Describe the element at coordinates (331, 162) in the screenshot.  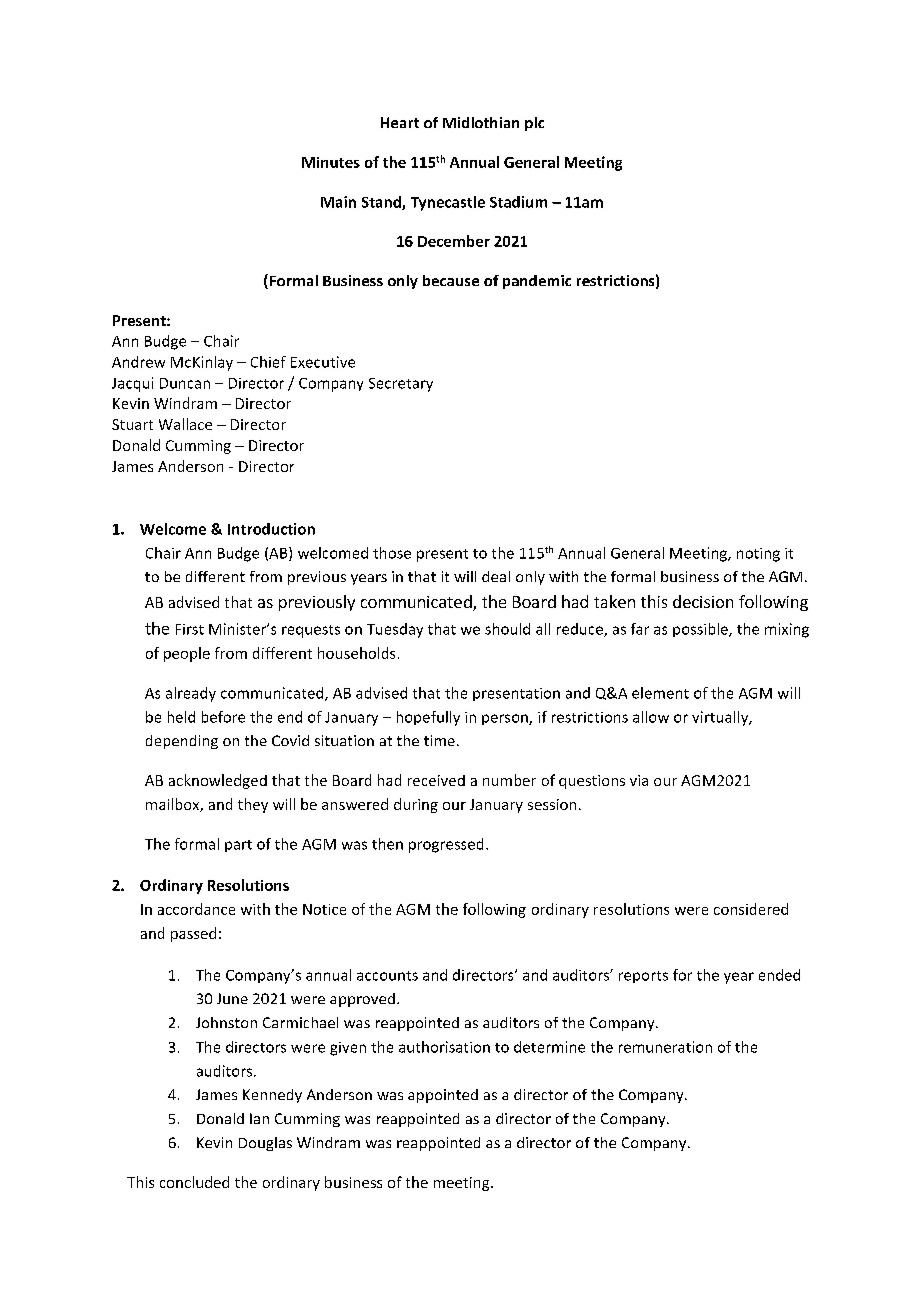
I see `Minutes` at that location.
